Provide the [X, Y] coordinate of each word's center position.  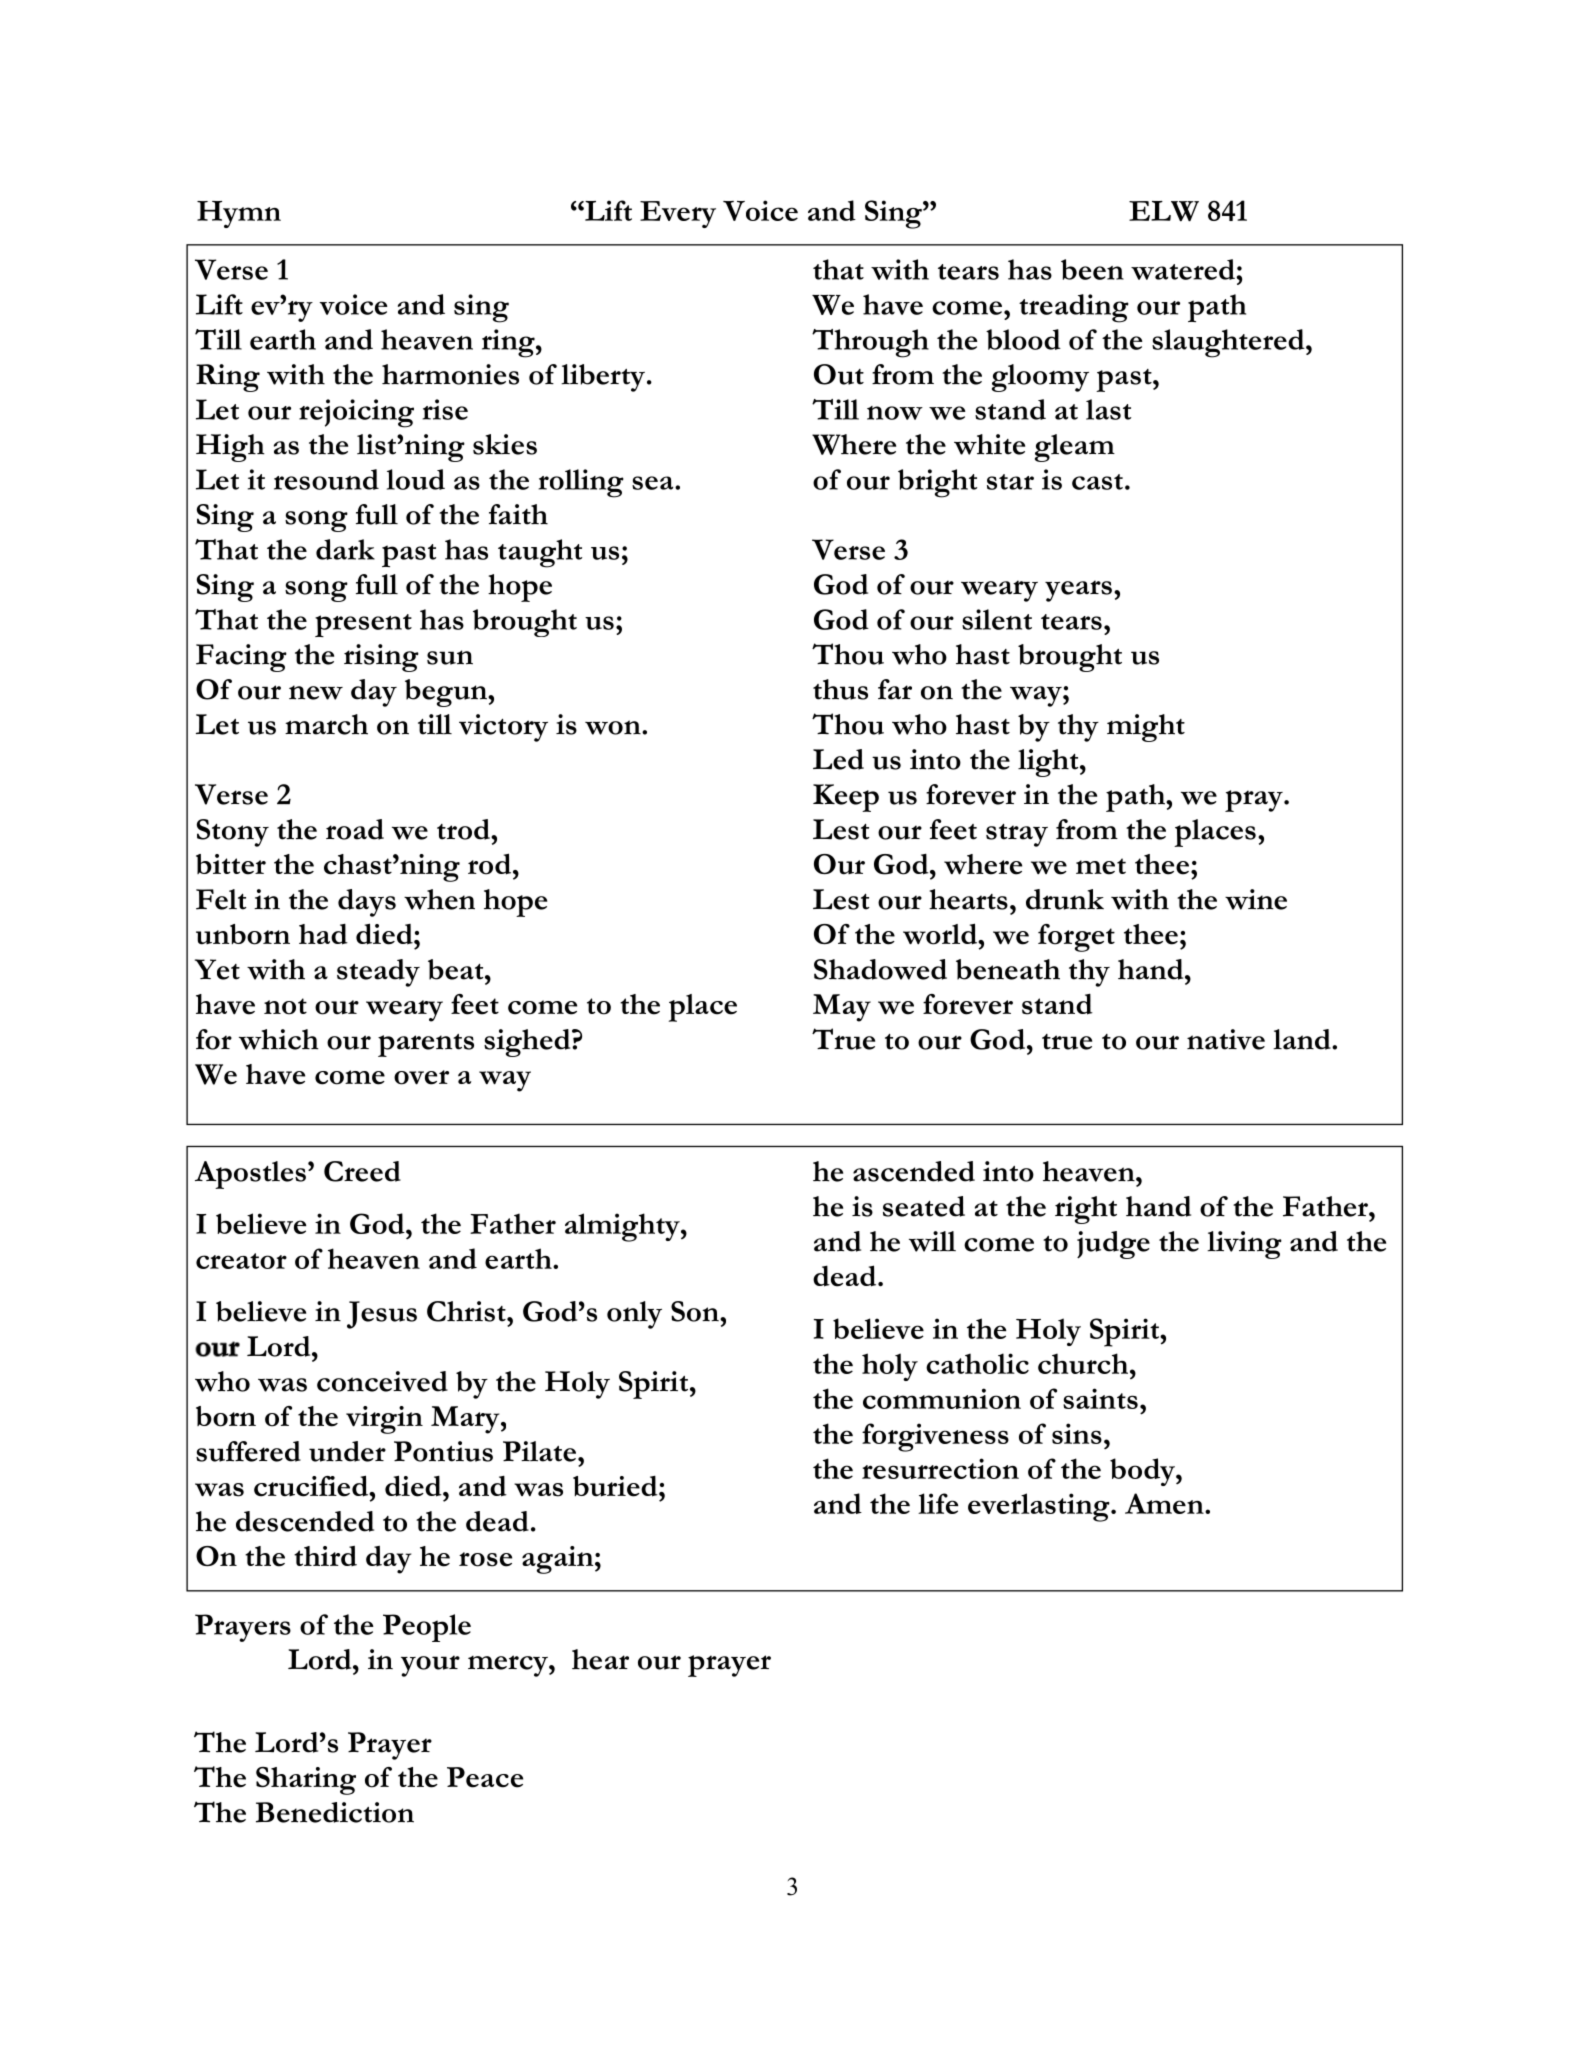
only [634, 1315]
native [1226, 1039]
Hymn [239, 214]
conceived [382, 1381]
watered [1184, 269]
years [1078, 591]
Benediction [335, 1812]
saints [1100, 1398]
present [363, 625]
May [842, 1008]
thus [840, 689]
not [285, 1006]
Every [678, 214]
